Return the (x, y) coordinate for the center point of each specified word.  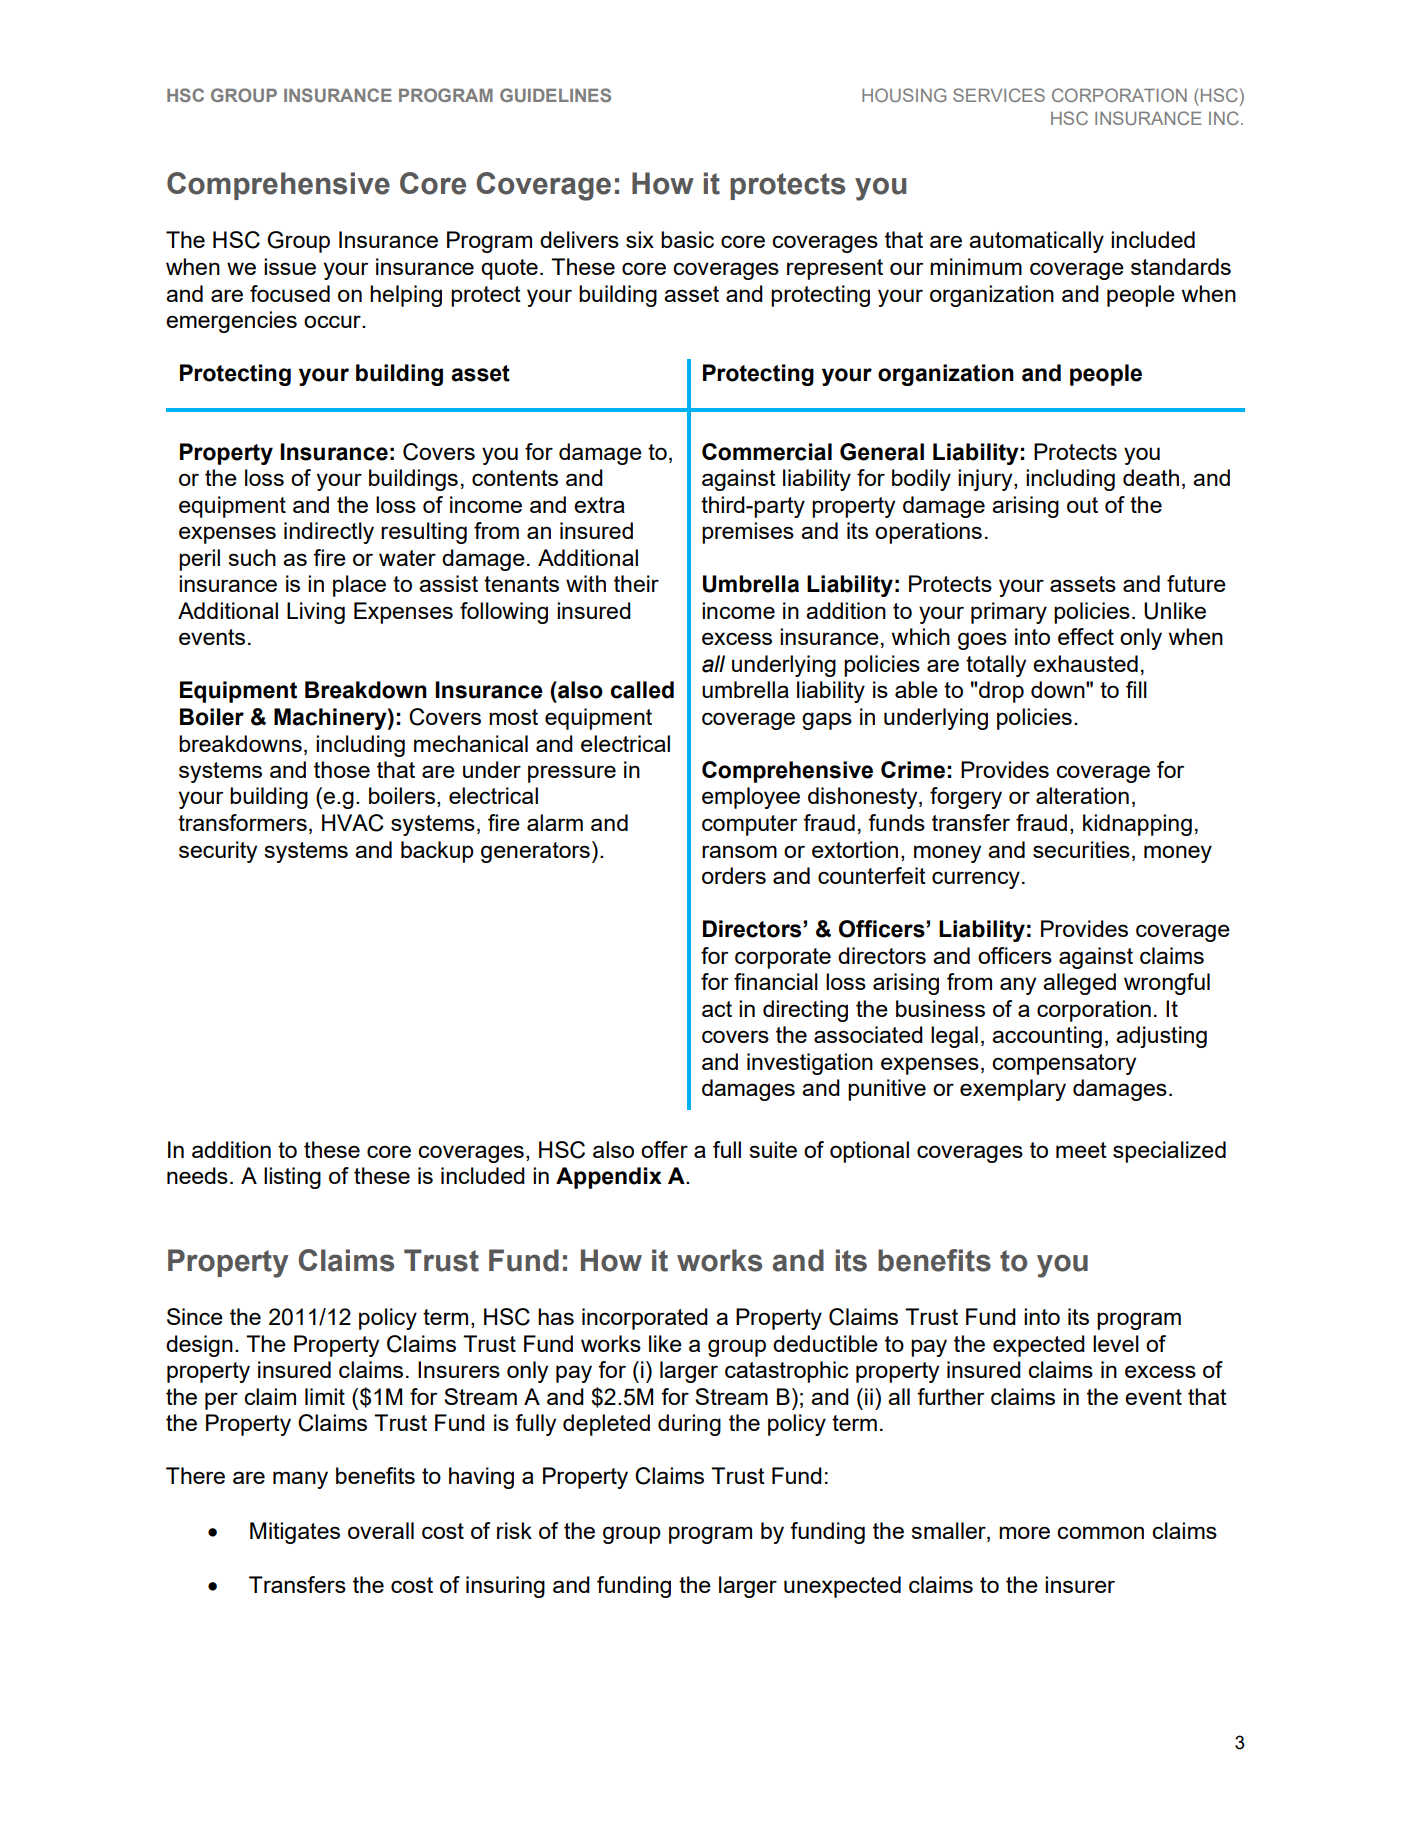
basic (687, 239)
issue (290, 266)
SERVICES (999, 95)
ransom (739, 851)
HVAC (353, 823)
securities (1081, 849)
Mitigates (295, 1533)
